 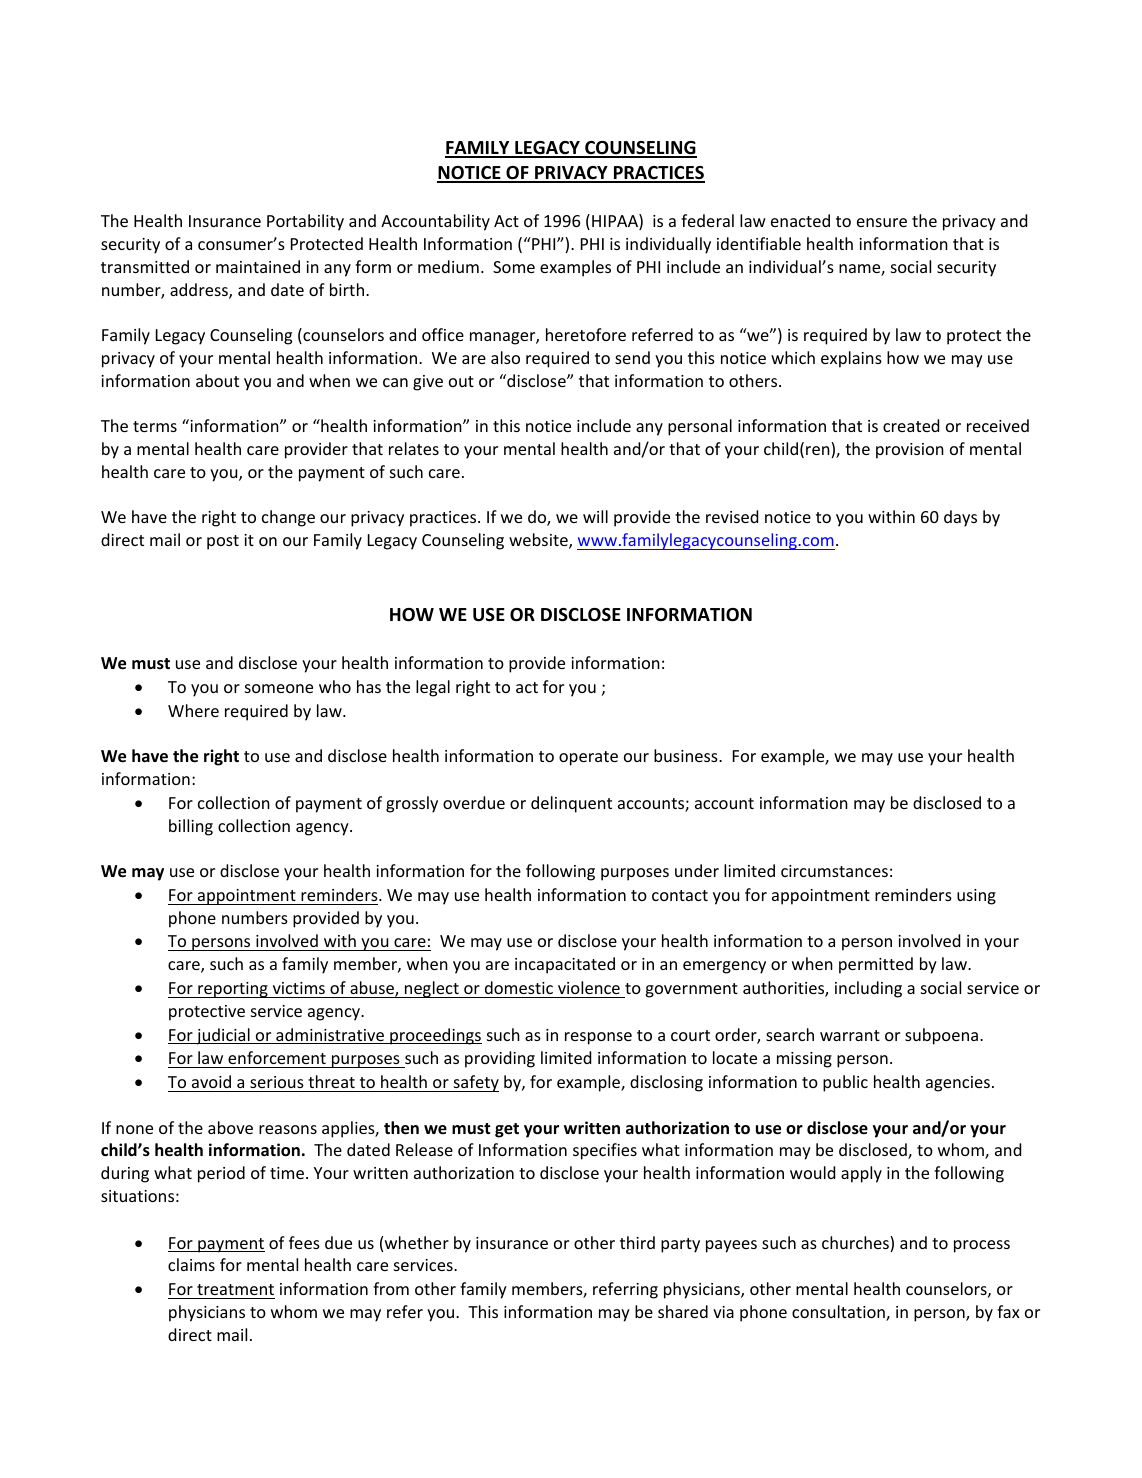 I want to click on maintained, so click(x=258, y=266).
